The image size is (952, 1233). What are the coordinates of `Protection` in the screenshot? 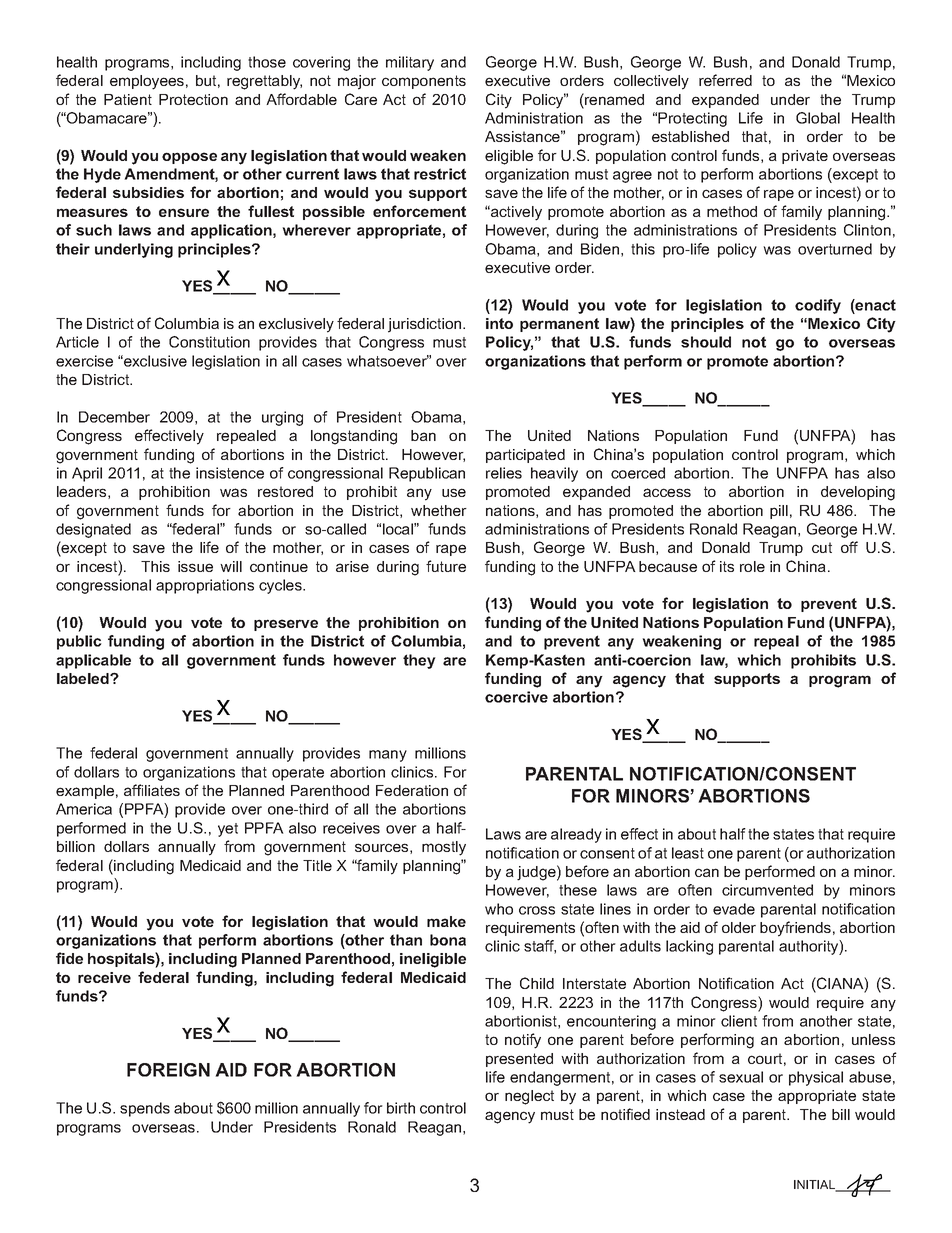 It's located at (193, 99).
